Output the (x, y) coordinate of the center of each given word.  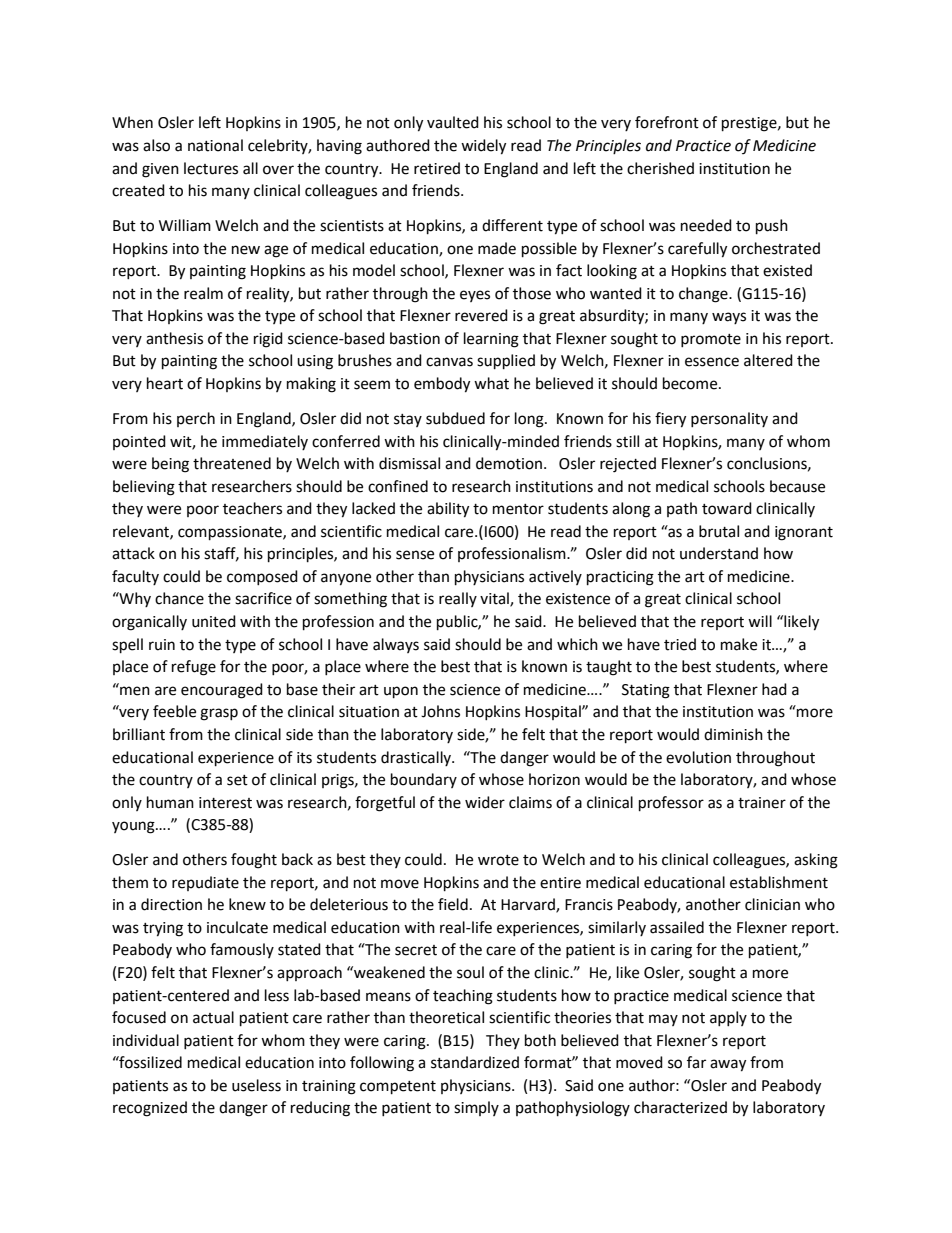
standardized (475, 1062)
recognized (150, 1109)
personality (729, 419)
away (728, 1065)
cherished (660, 168)
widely (483, 147)
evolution (698, 757)
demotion (509, 463)
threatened (232, 463)
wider (485, 802)
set (237, 780)
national (215, 145)
